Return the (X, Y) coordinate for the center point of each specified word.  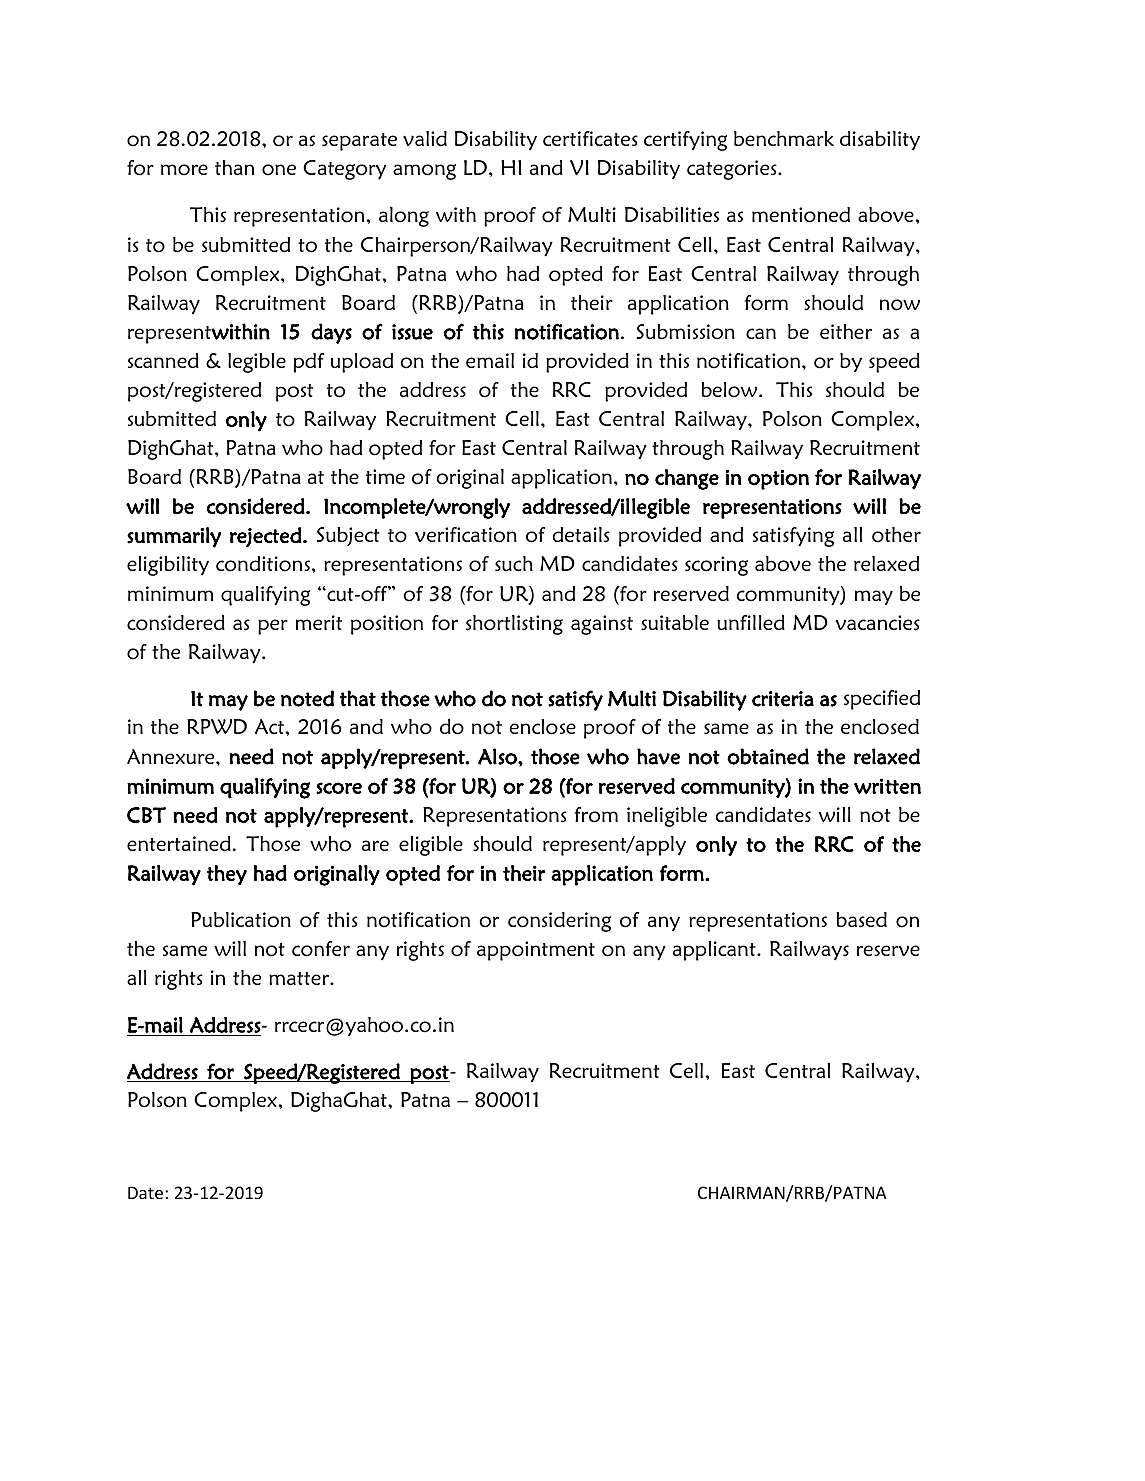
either (846, 331)
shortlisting (514, 625)
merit (319, 622)
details (581, 534)
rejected (267, 537)
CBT (146, 815)
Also (498, 756)
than (234, 167)
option (778, 480)
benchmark (784, 138)
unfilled (751, 622)
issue (412, 332)
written (887, 786)
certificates (590, 138)
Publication (241, 920)
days (331, 333)
